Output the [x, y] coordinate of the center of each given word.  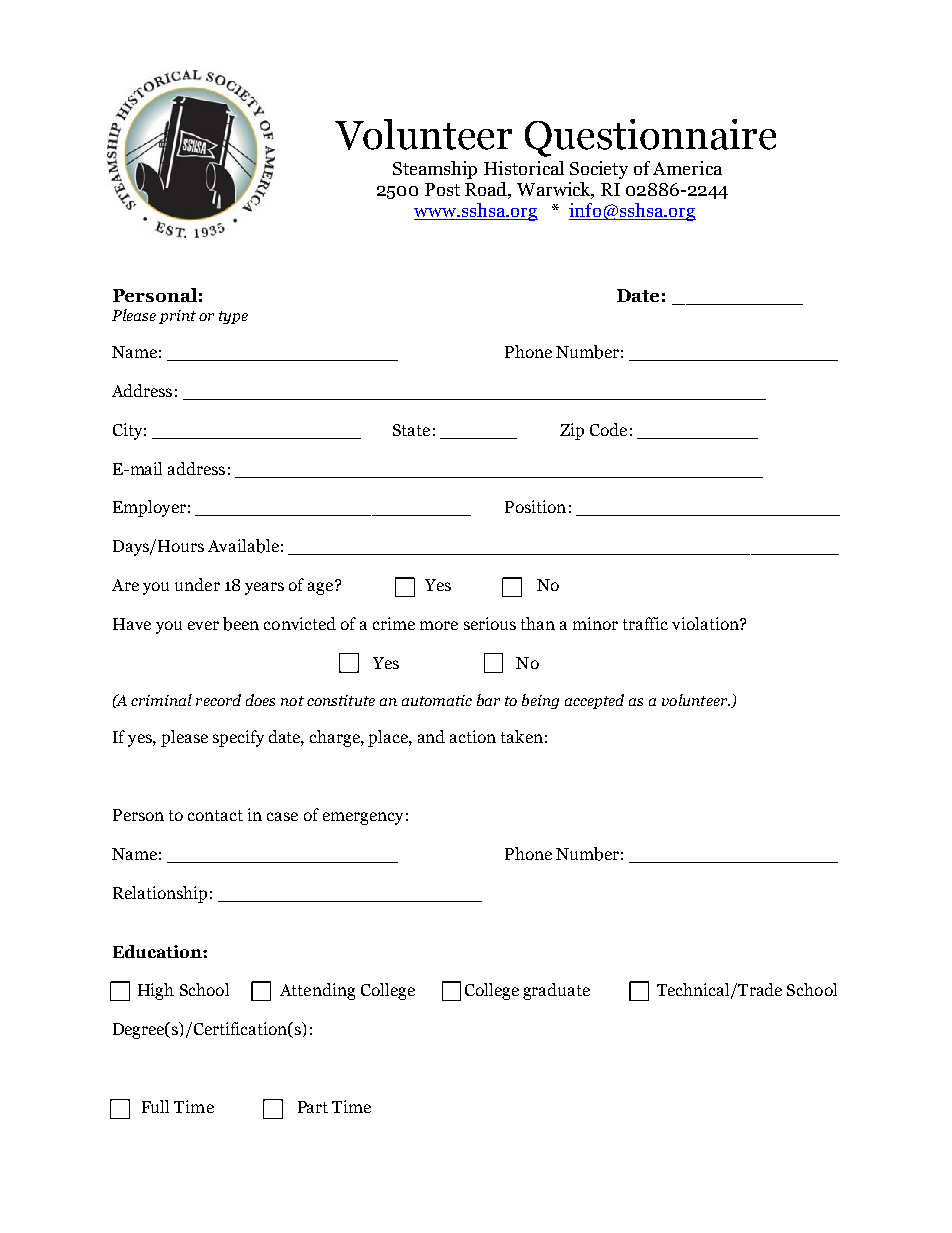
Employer [149, 508]
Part [313, 1107]
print [177, 317]
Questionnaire [650, 138]
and [431, 736]
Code [608, 429]
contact [215, 815]
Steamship [435, 170]
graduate [556, 991]
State [411, 430]
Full [155, 1106]
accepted [594, 701]
